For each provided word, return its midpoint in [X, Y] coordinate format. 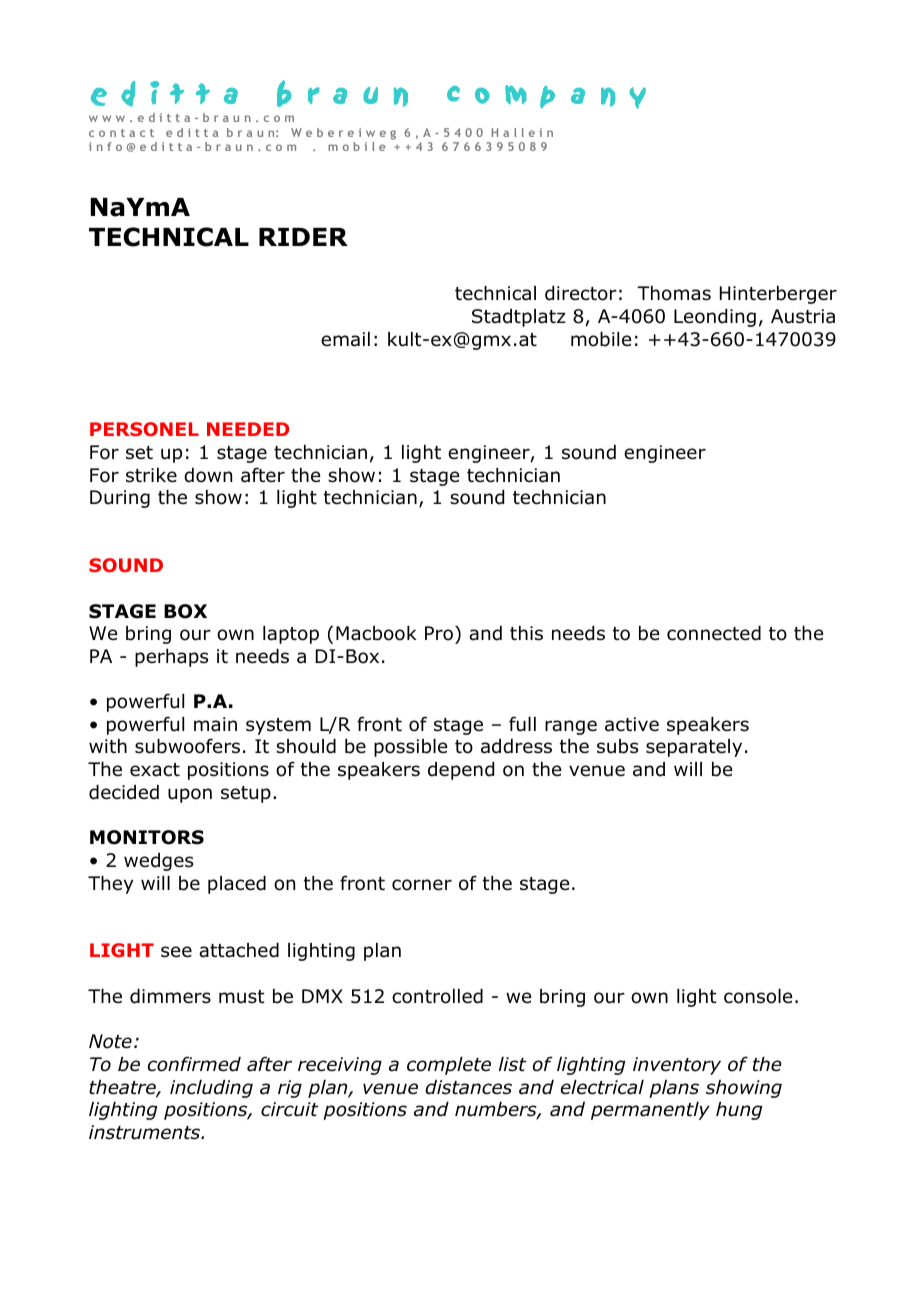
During [120, 499]
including [211, 1089]
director [581, 293]
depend [461, 771]
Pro [439, 633]
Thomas [674, 293]
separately [694, 748]
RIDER [303, 237]
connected [714, 633]
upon [190, 795]
